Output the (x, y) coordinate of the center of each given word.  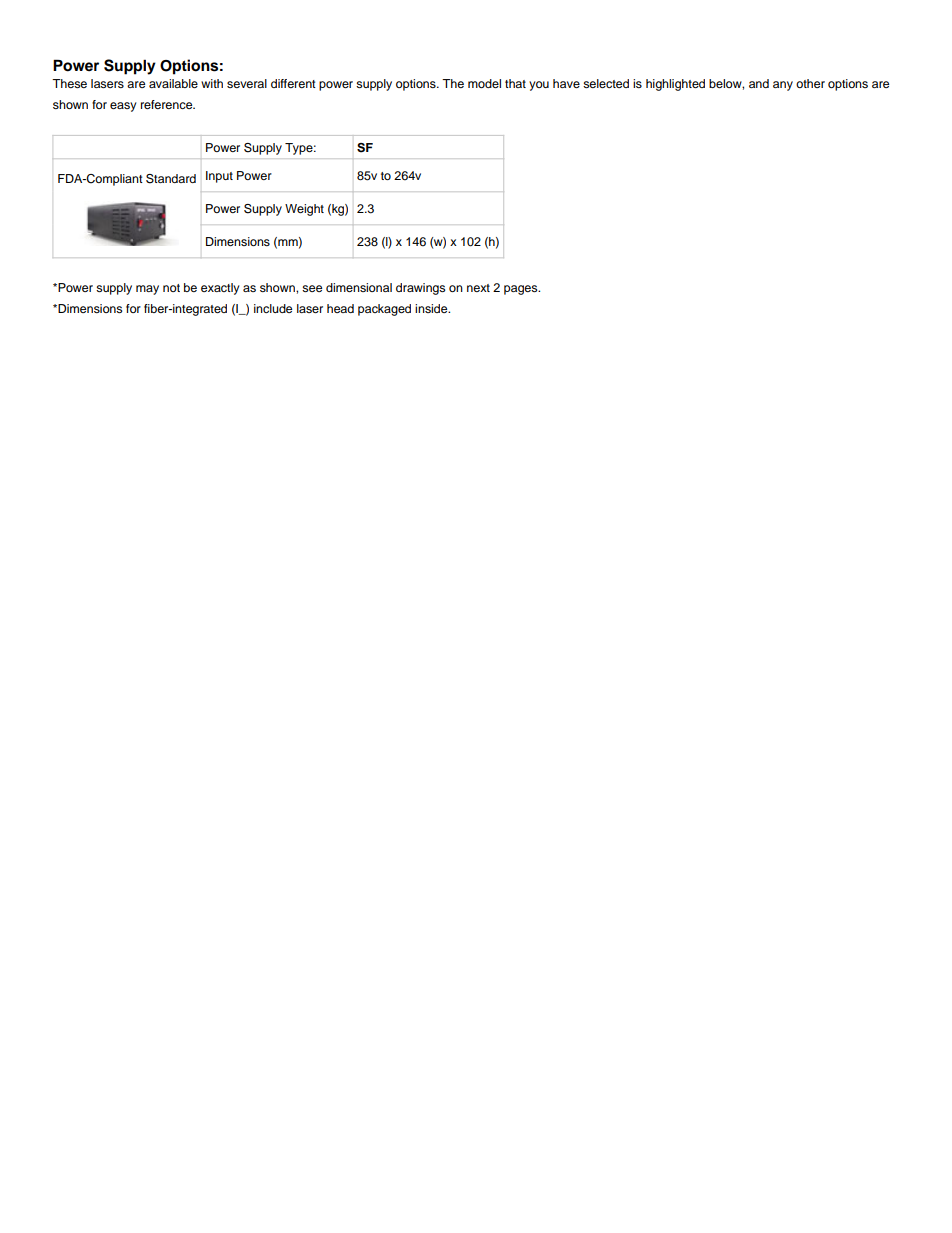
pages (522, 290)
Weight (304, 210)
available (173, 83)
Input (219, 177)
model (484, 83)
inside (432, 308)
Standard (171, 179)
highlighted (675, 85)
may (147, 290)
